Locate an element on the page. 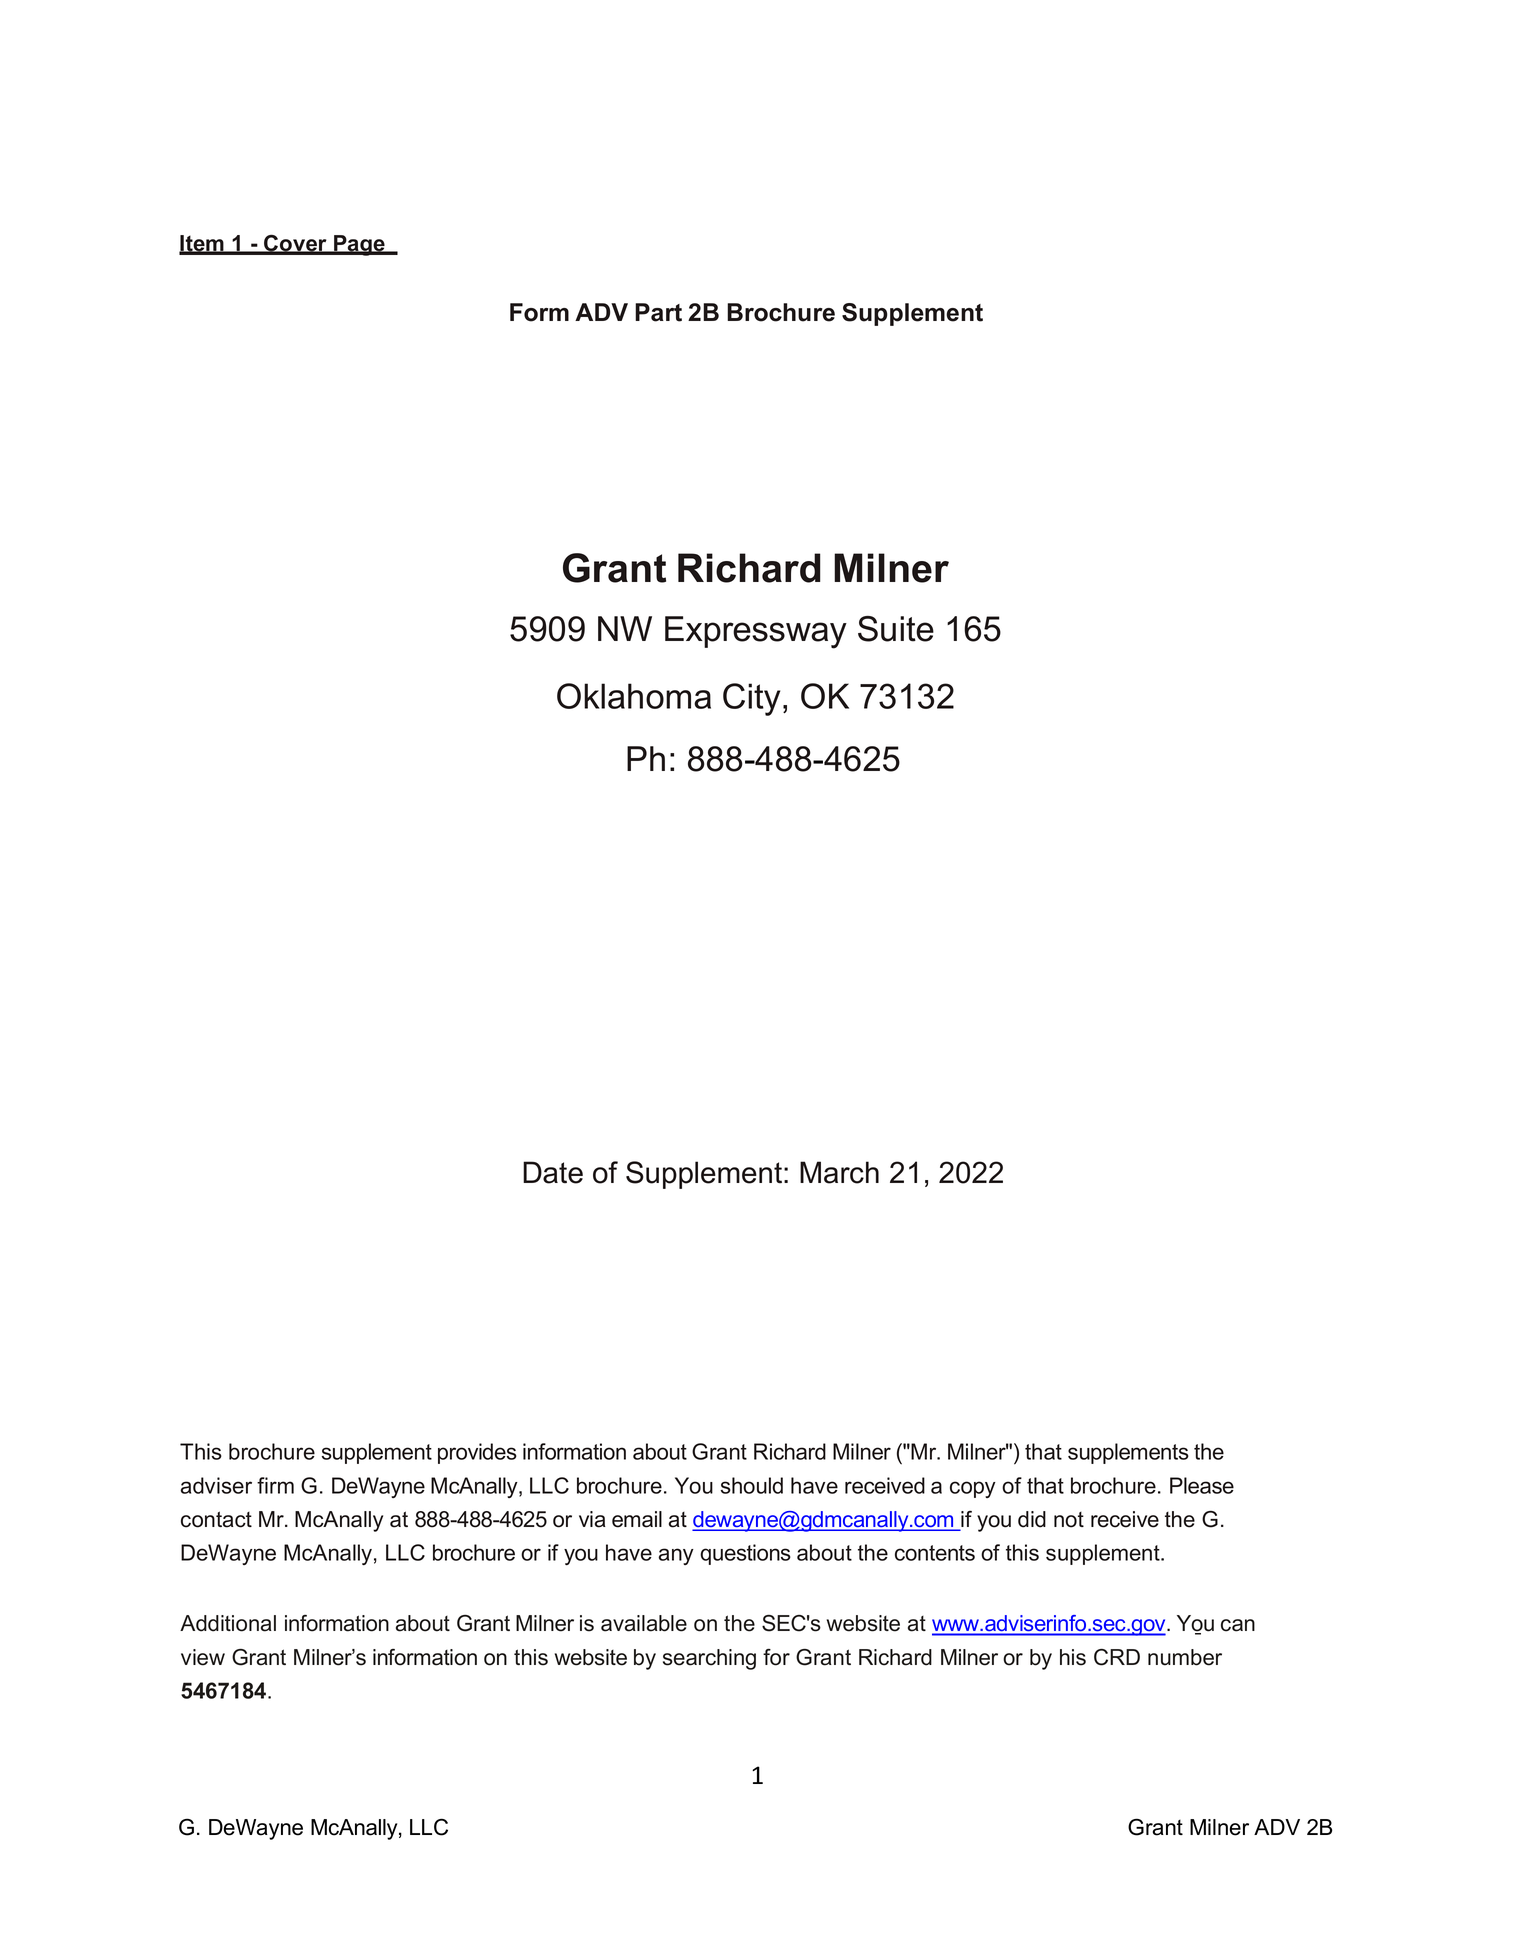 This document has width=1513, height=1959. Cover is located at coordinates (295, 244).
